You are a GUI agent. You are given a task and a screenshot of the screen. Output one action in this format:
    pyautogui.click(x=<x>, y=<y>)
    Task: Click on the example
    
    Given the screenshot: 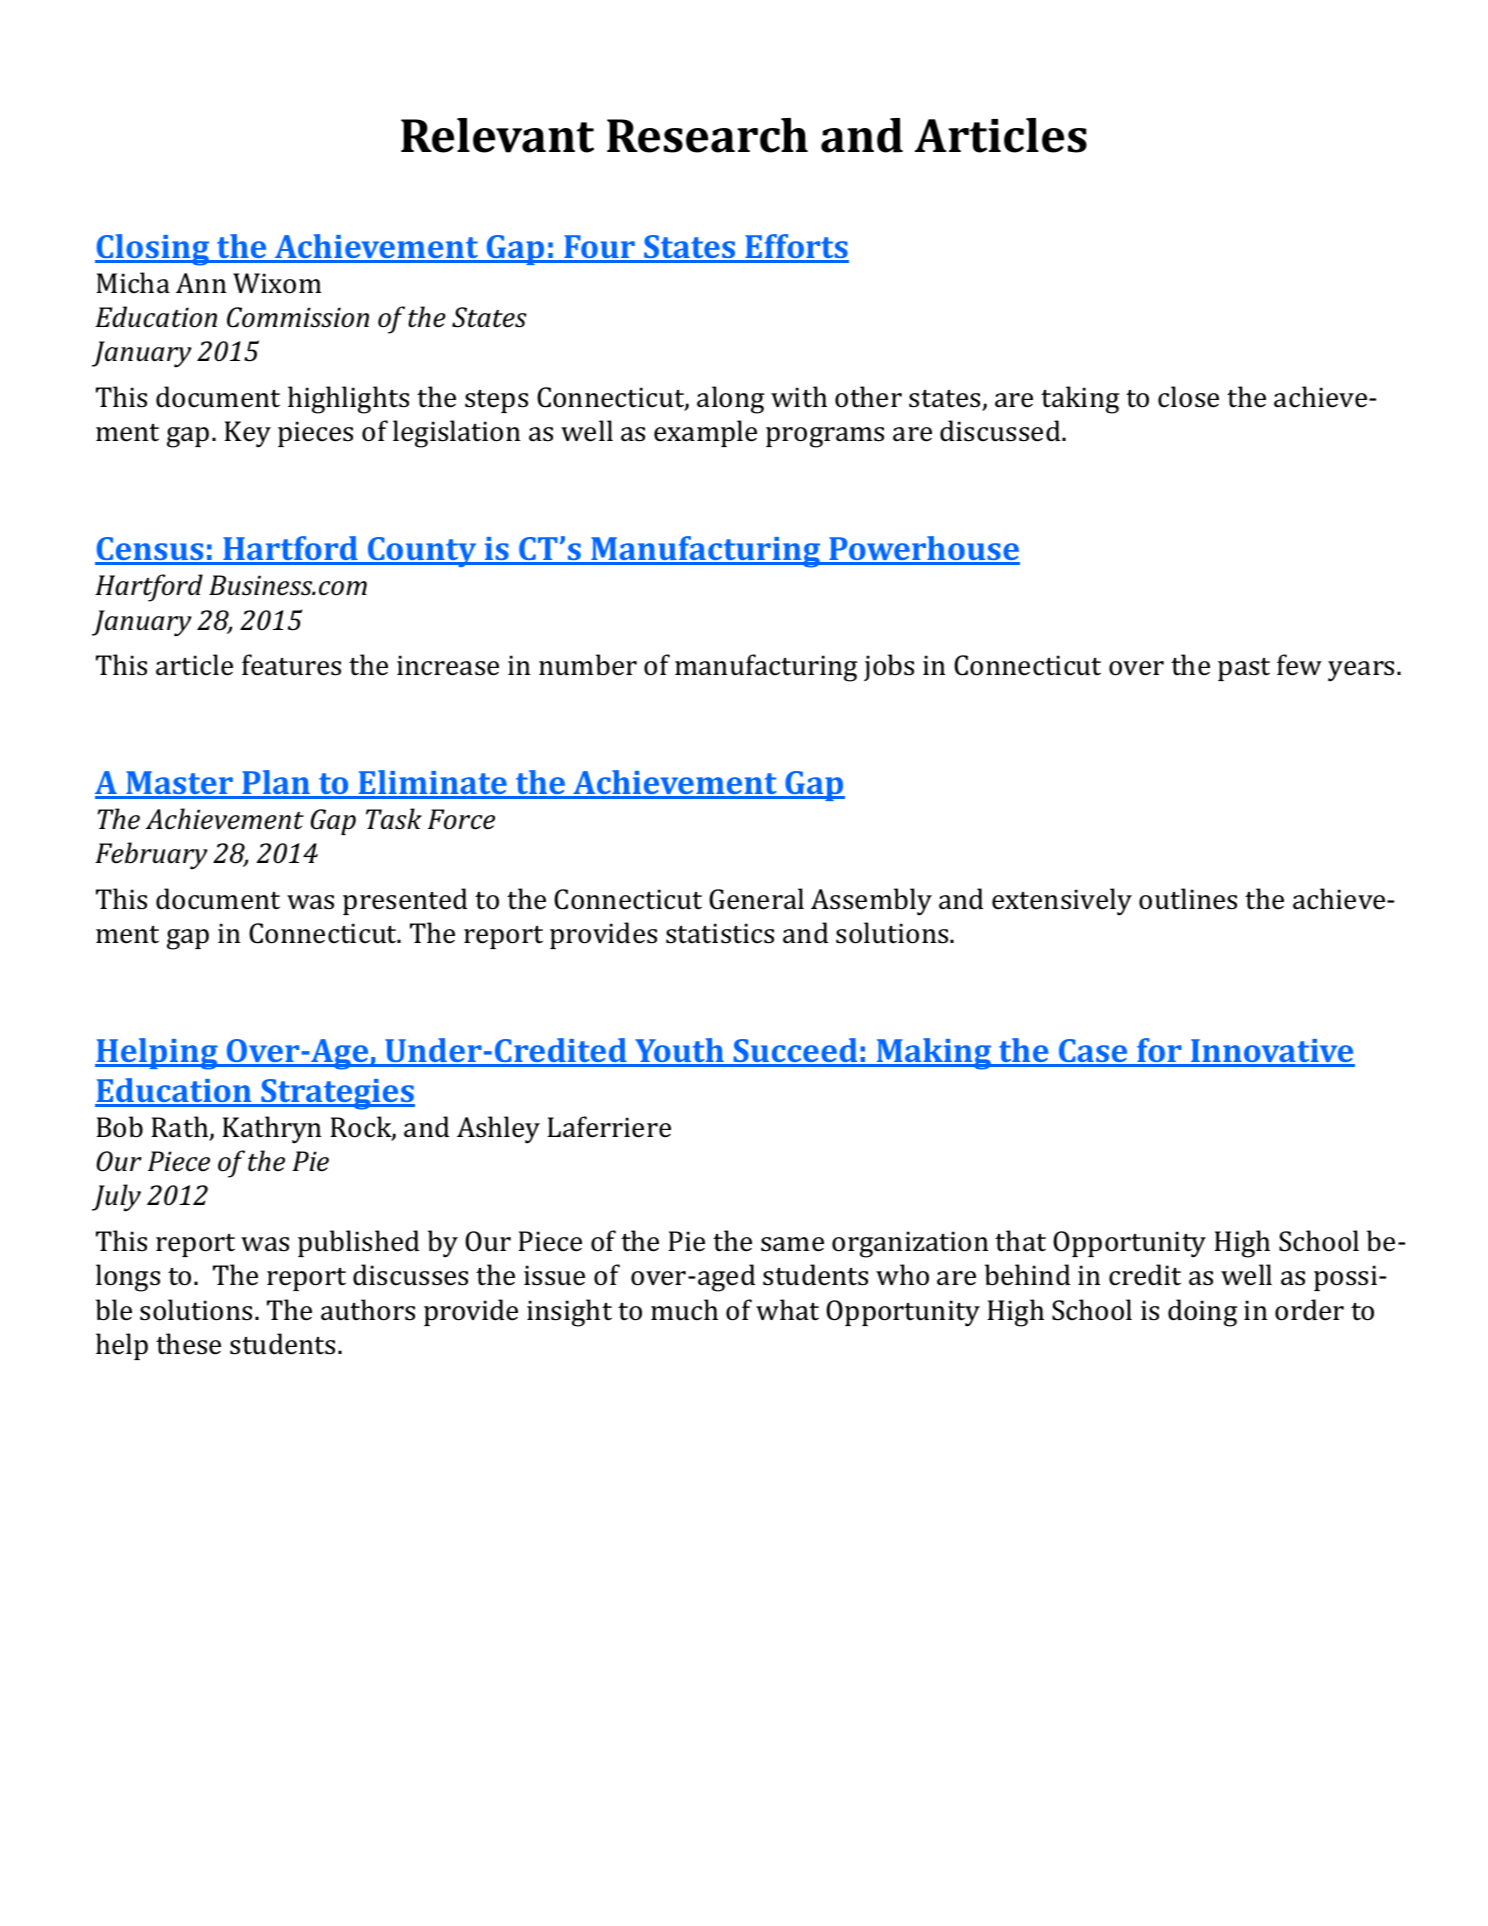 What is the action you would take?
    pyautogui.click(x=705, y=433)
